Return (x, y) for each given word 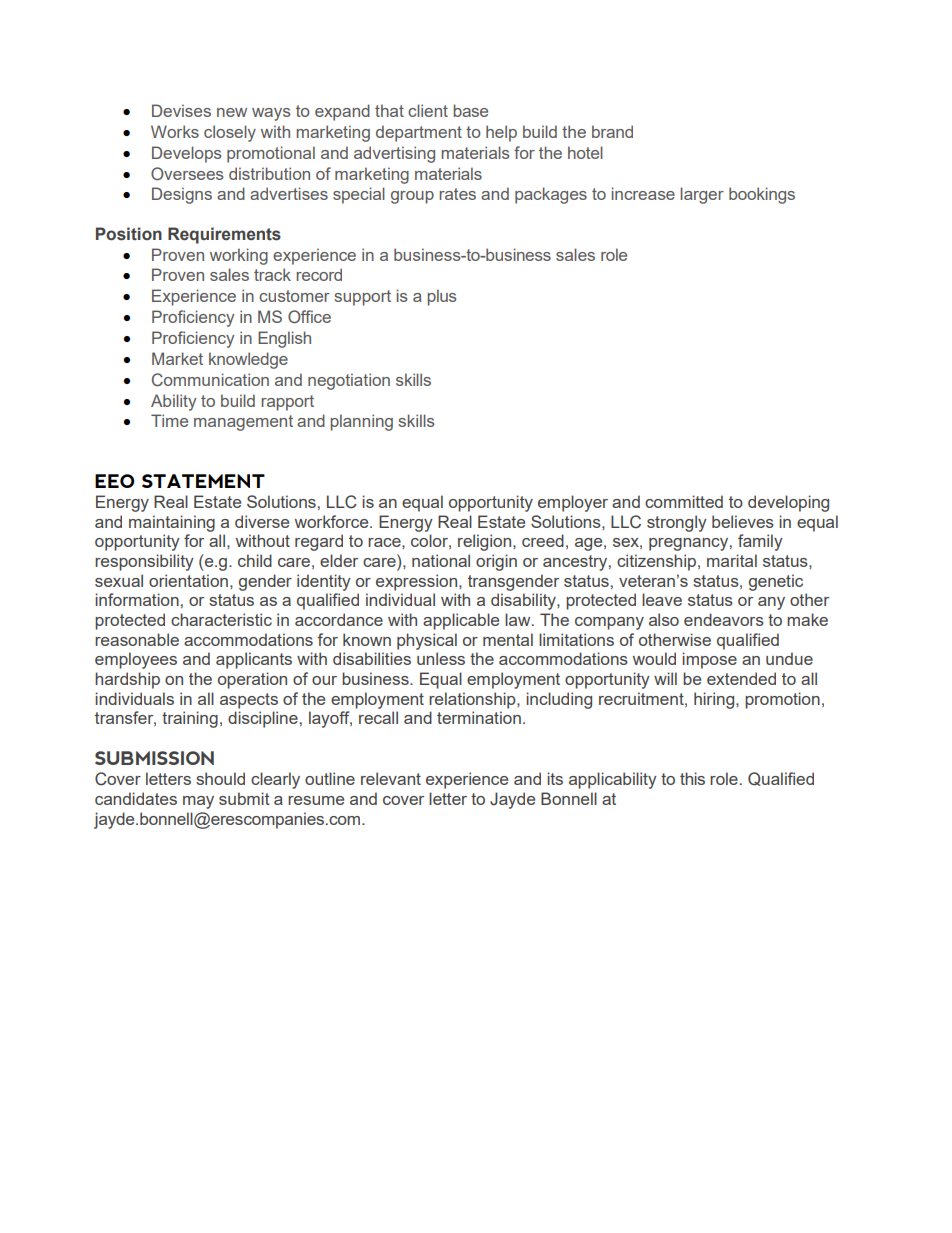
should (220, 778)
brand (612, 131)
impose (709, 660)
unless (441, 658)
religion (486, 542)
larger (702, 195)
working (239, 256)
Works (175, 131)
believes (743, 521)
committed (684, 501)
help (501, 133)
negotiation (349, 381)
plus (442, 297)
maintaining (172, 523)
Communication (210, 379)
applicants (254, 660)
